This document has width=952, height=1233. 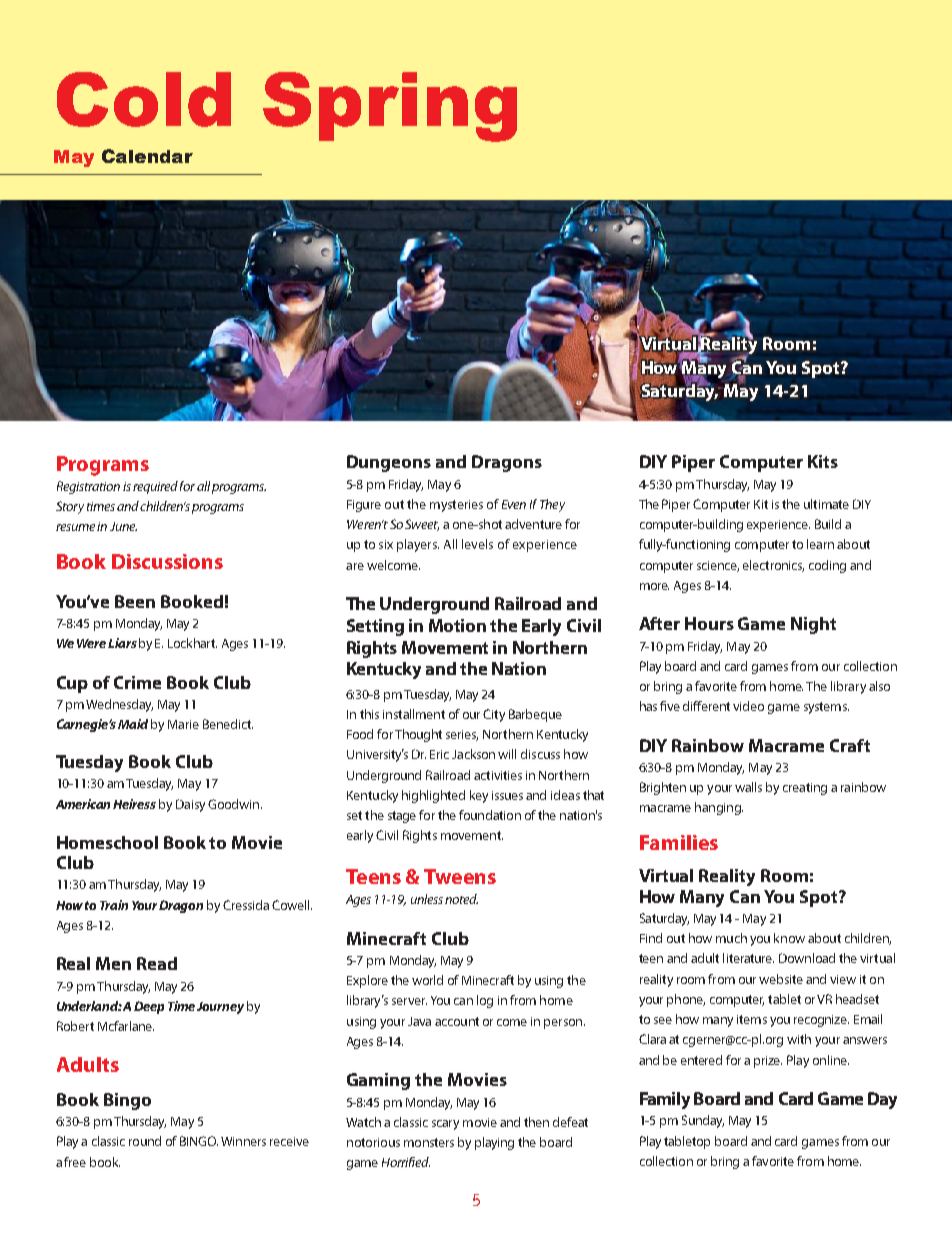 What do you see at coordinates (445, 1125) in the document?
I see `scary` at bounding box center [445, 1125].
